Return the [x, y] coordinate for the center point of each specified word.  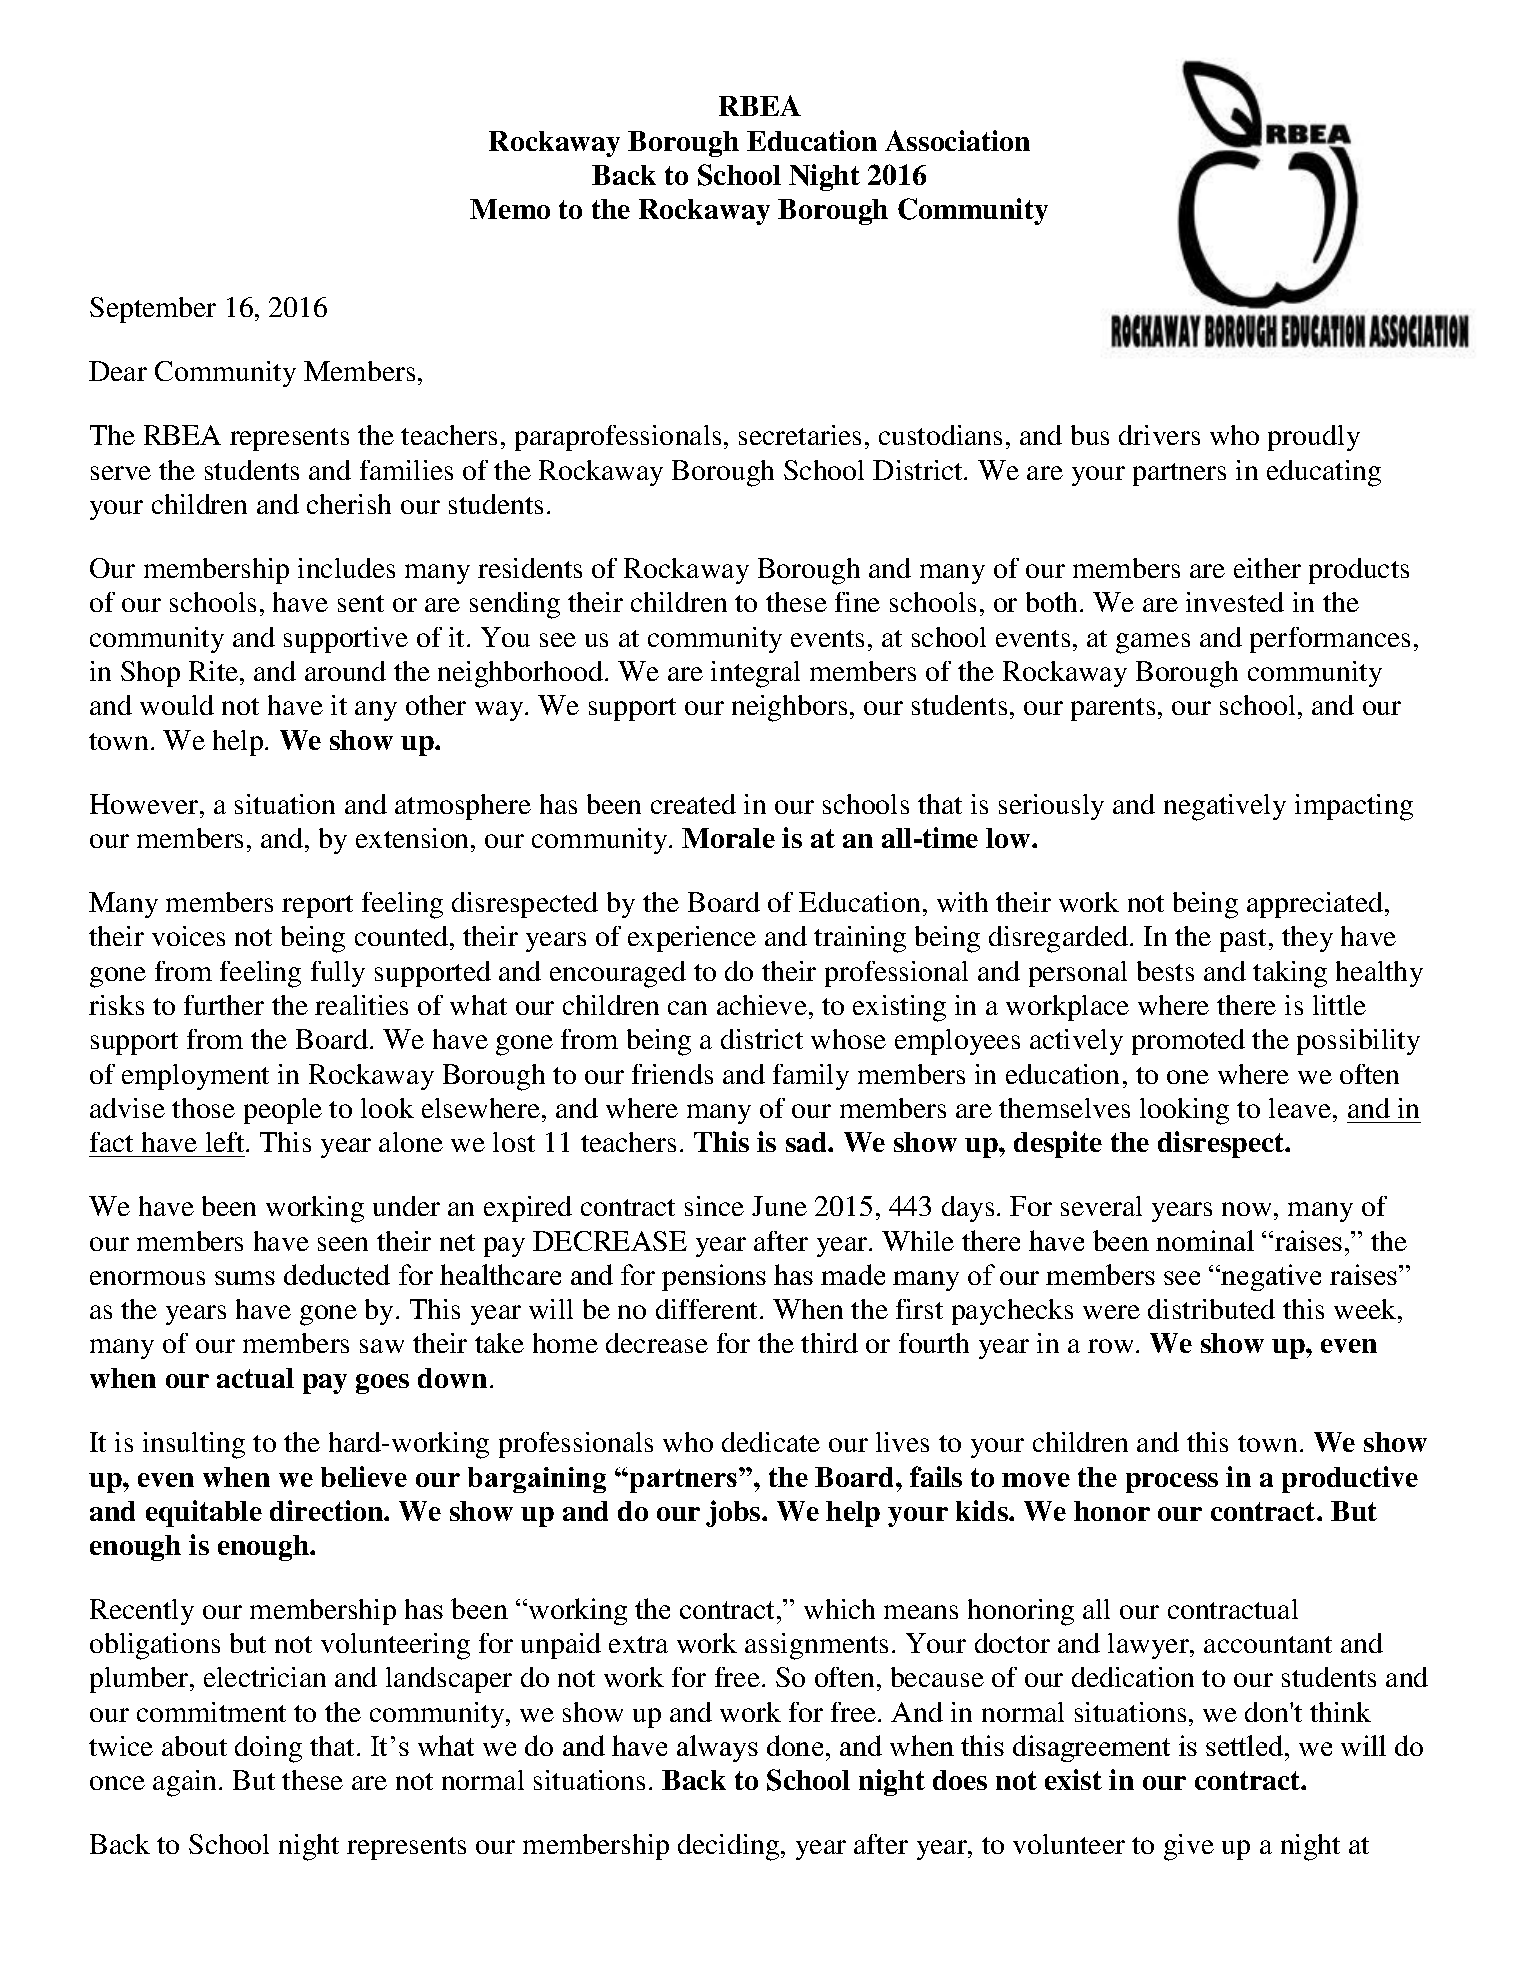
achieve [762, 1005]
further [224, 1005]
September [153, 310]
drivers [1159, 435]
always [717, 1748]
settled [1246, 1745]
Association [957, 140]
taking [1290, 974]
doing [268, 1749]
